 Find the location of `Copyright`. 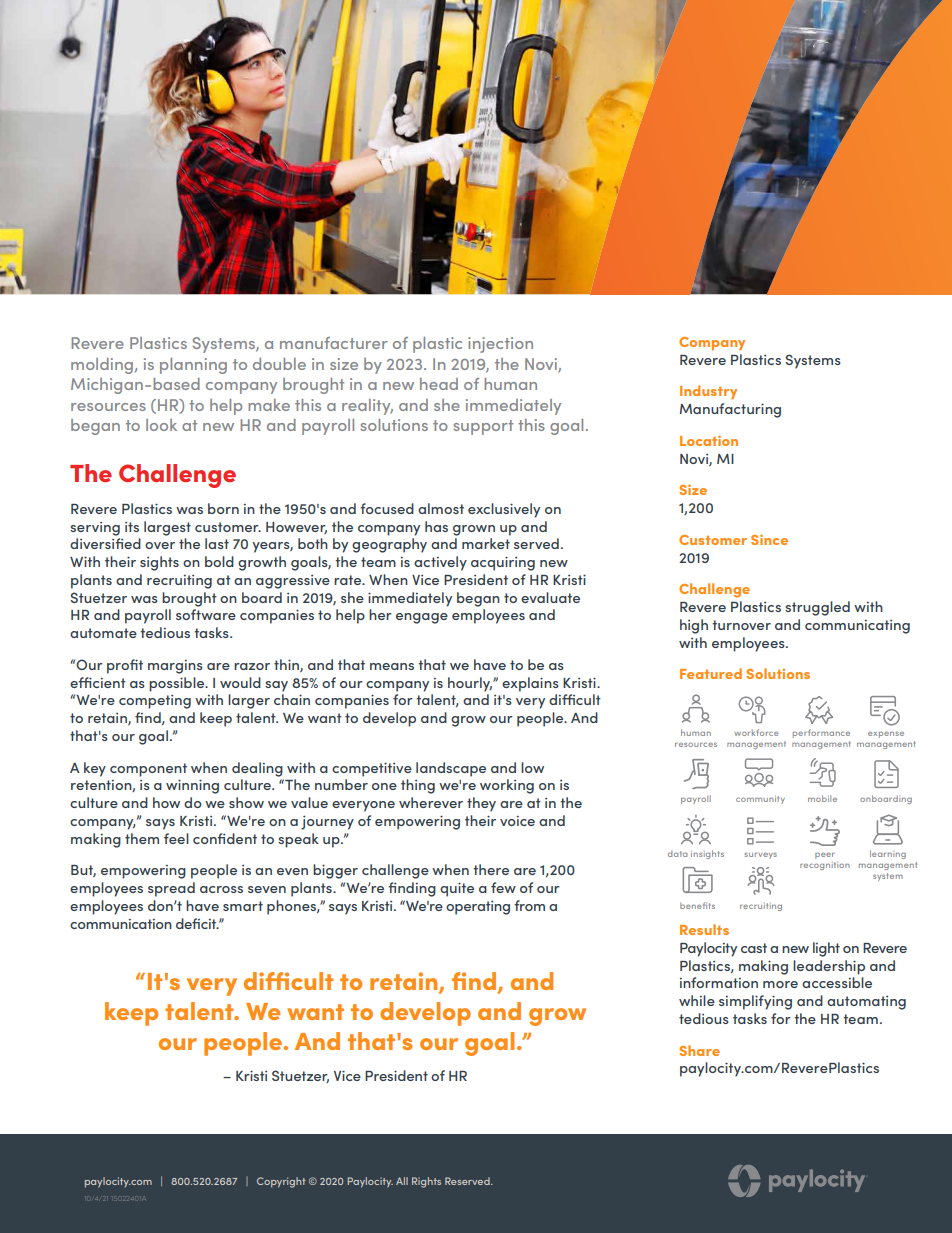

Copyright is located at coordinates (281, 1182).
